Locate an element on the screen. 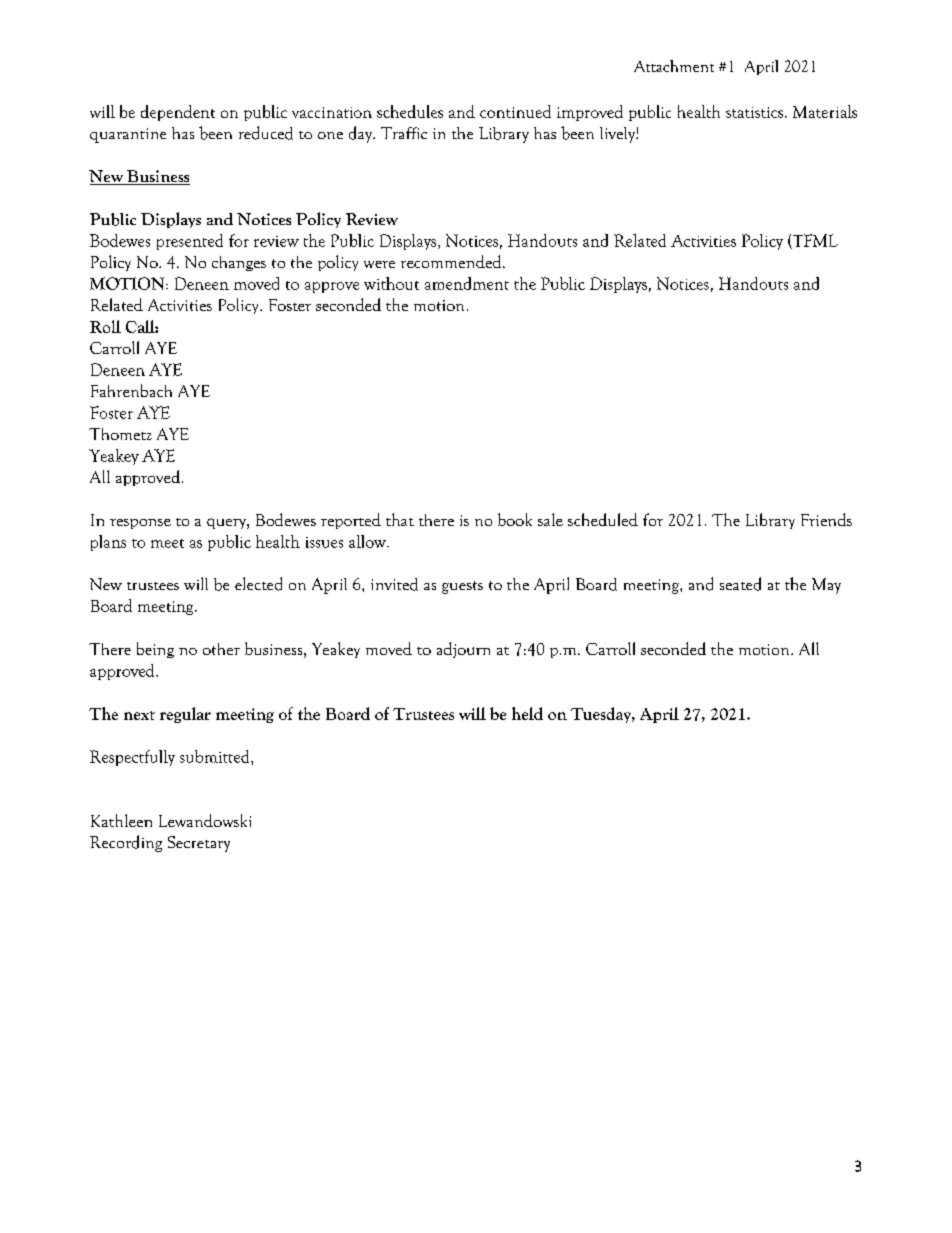 This screenshot has height=1233, width=952. amendment is located at coordinates (467, 283).
